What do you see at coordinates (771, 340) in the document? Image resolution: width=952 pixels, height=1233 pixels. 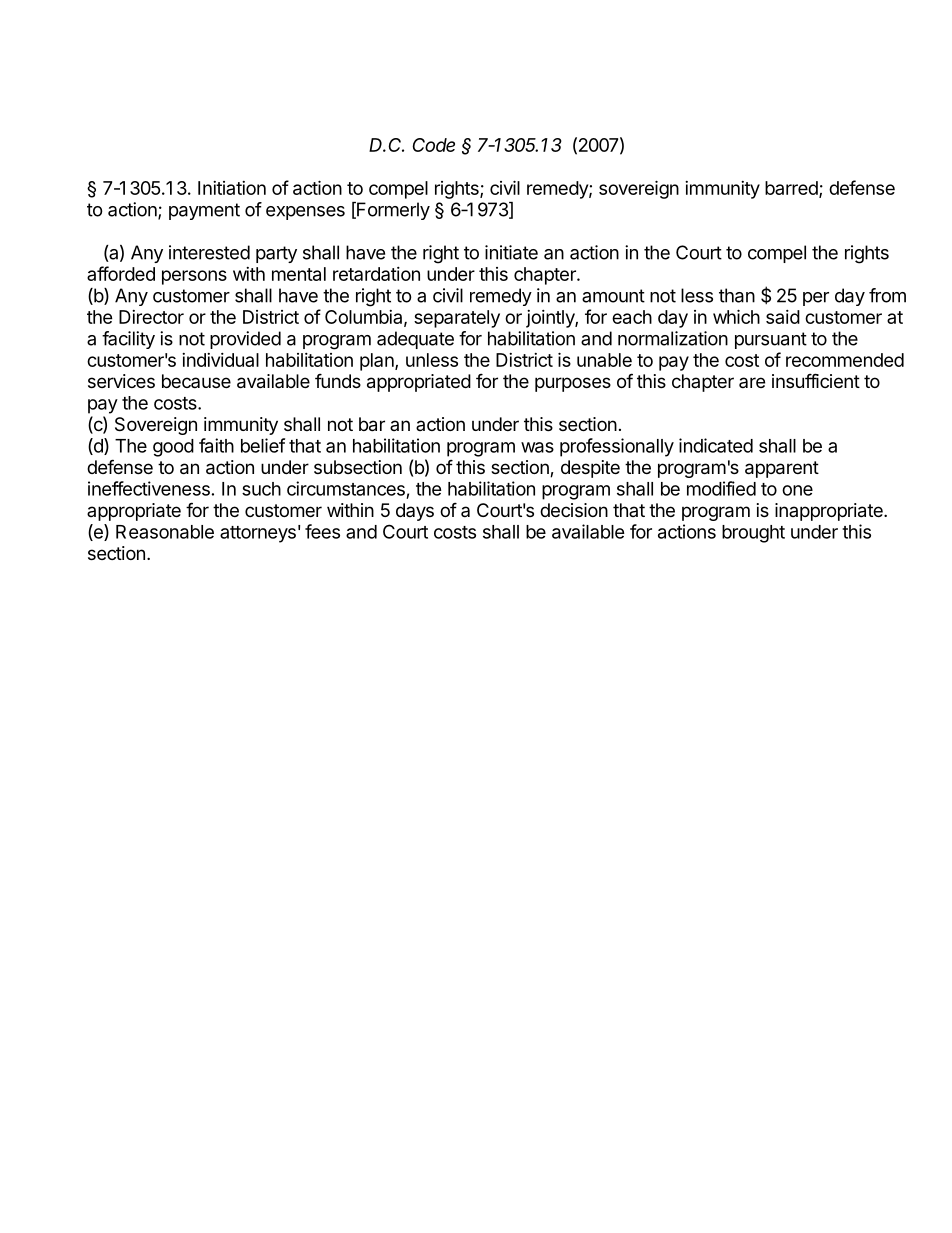 I see `pursuant` at bounding box center [771, 340].
